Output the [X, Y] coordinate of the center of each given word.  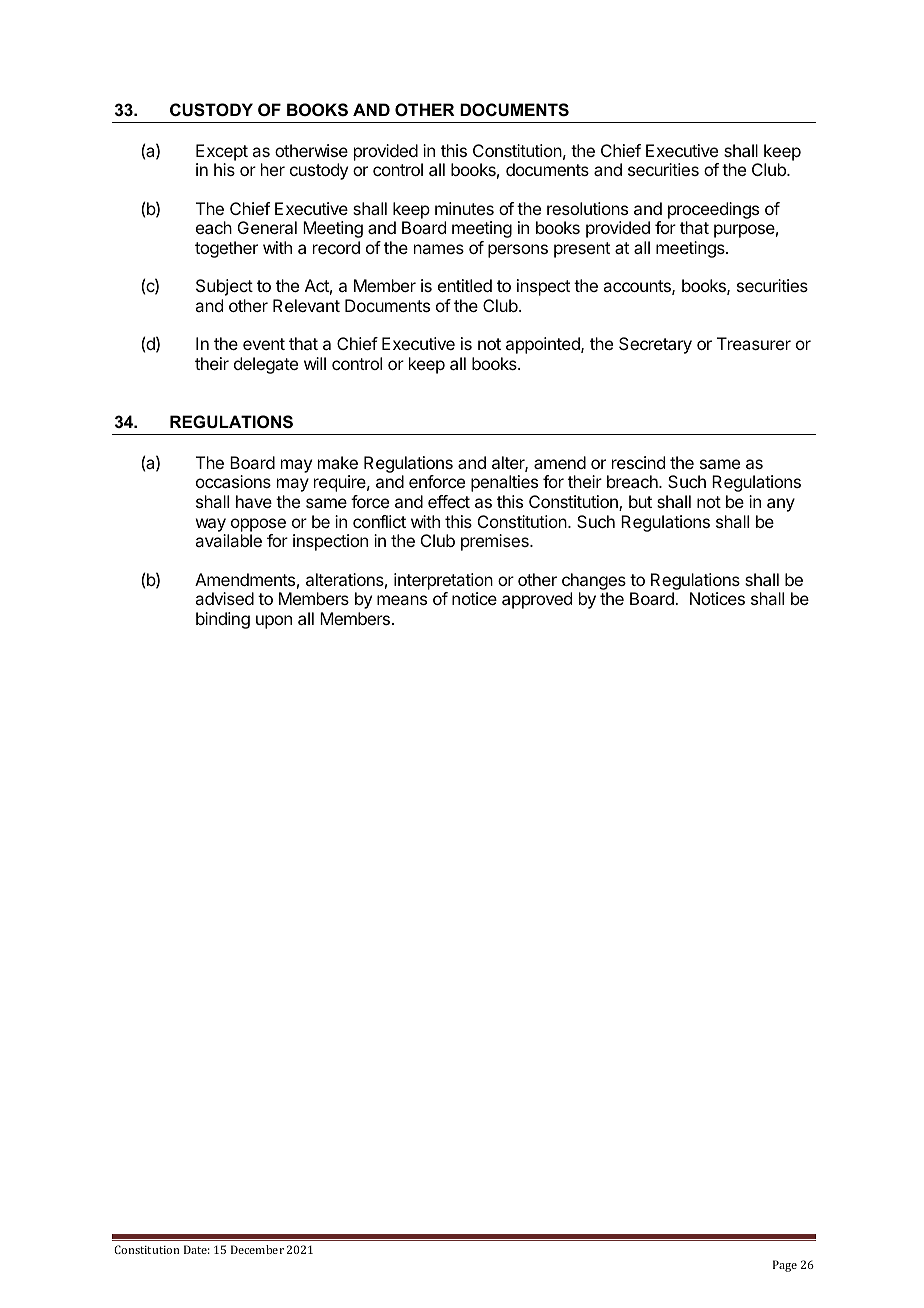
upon [274, 622]
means [402, 600]
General [267, 227]
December [257, 1249]
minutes [464, 208]
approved [537, 600]
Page [785, 1266]
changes [594, 581]
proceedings [713, 212]
